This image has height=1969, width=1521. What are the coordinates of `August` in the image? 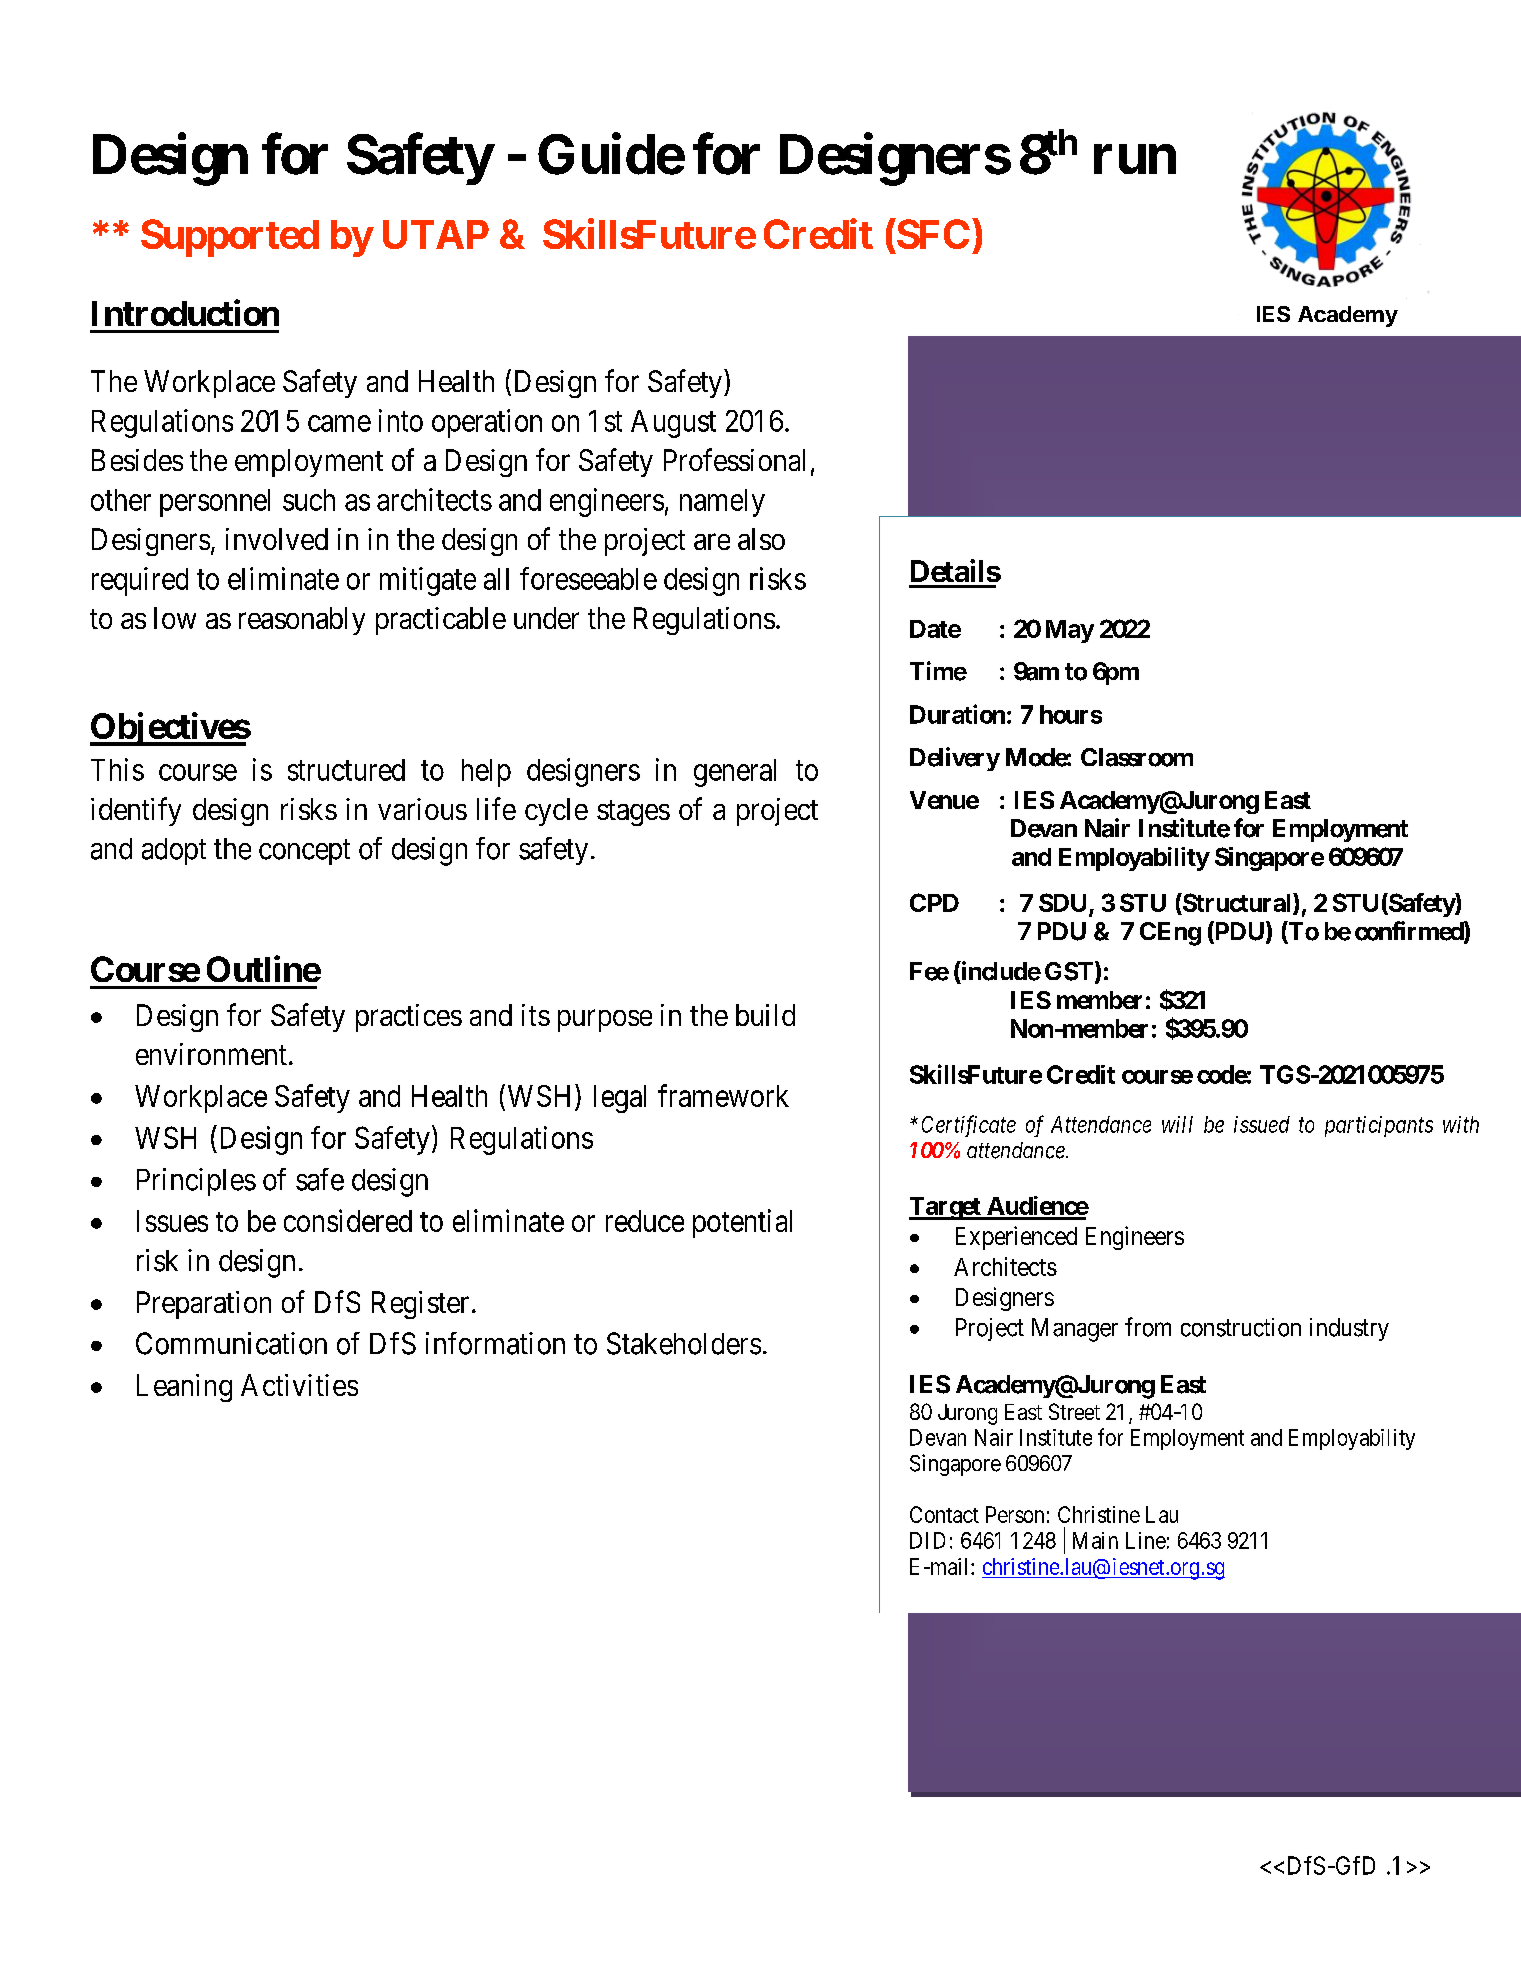 It's located at (673, 424).
